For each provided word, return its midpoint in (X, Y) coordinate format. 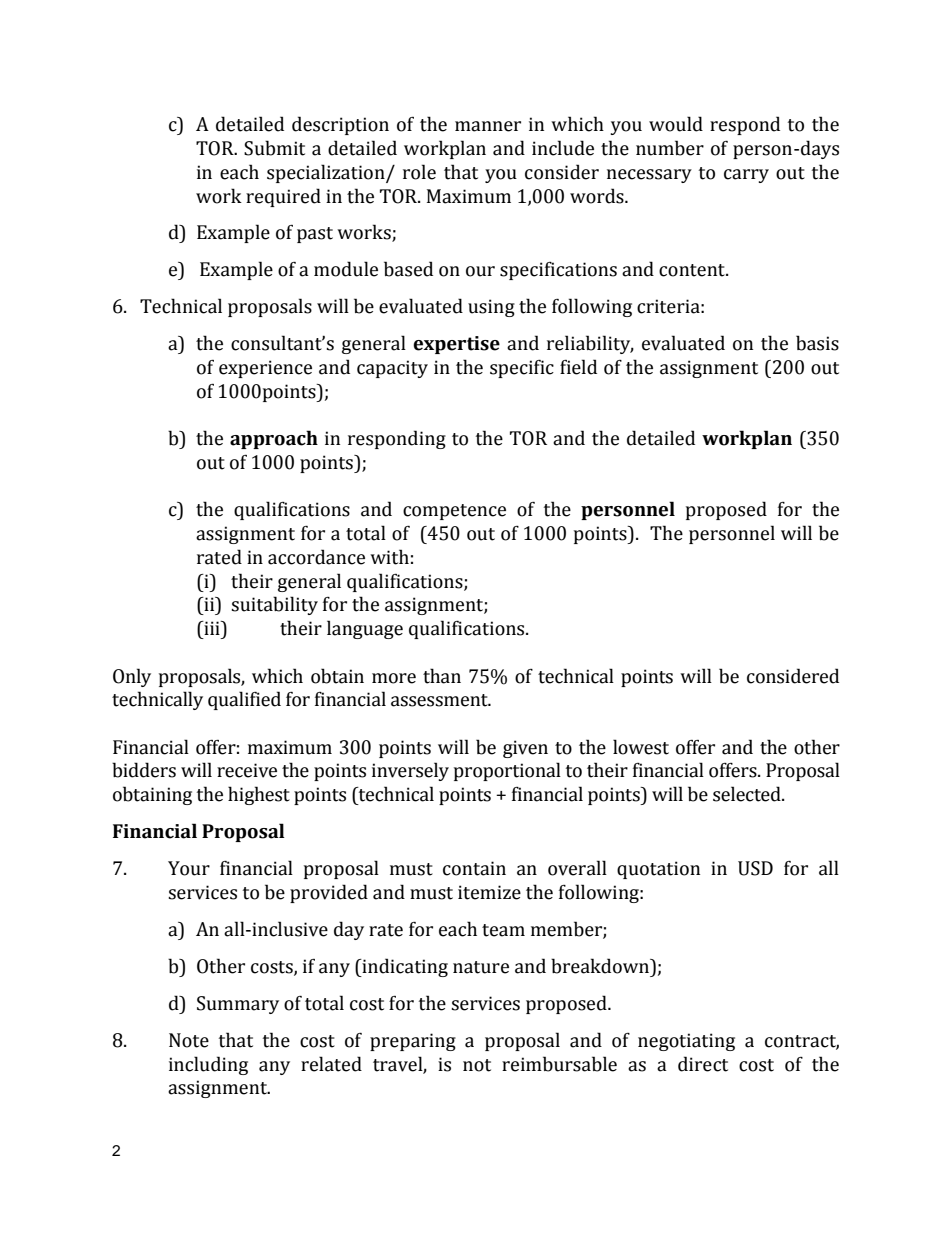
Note (189, 1040)
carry (746, 176)
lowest (641, 747)
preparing (413, 1042)
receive (247, 770)
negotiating (686, 1042)
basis (817, 343)
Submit (274, 148)
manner (488, 126)
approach (274, 439)
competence (454, 512)
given (525, 749)
